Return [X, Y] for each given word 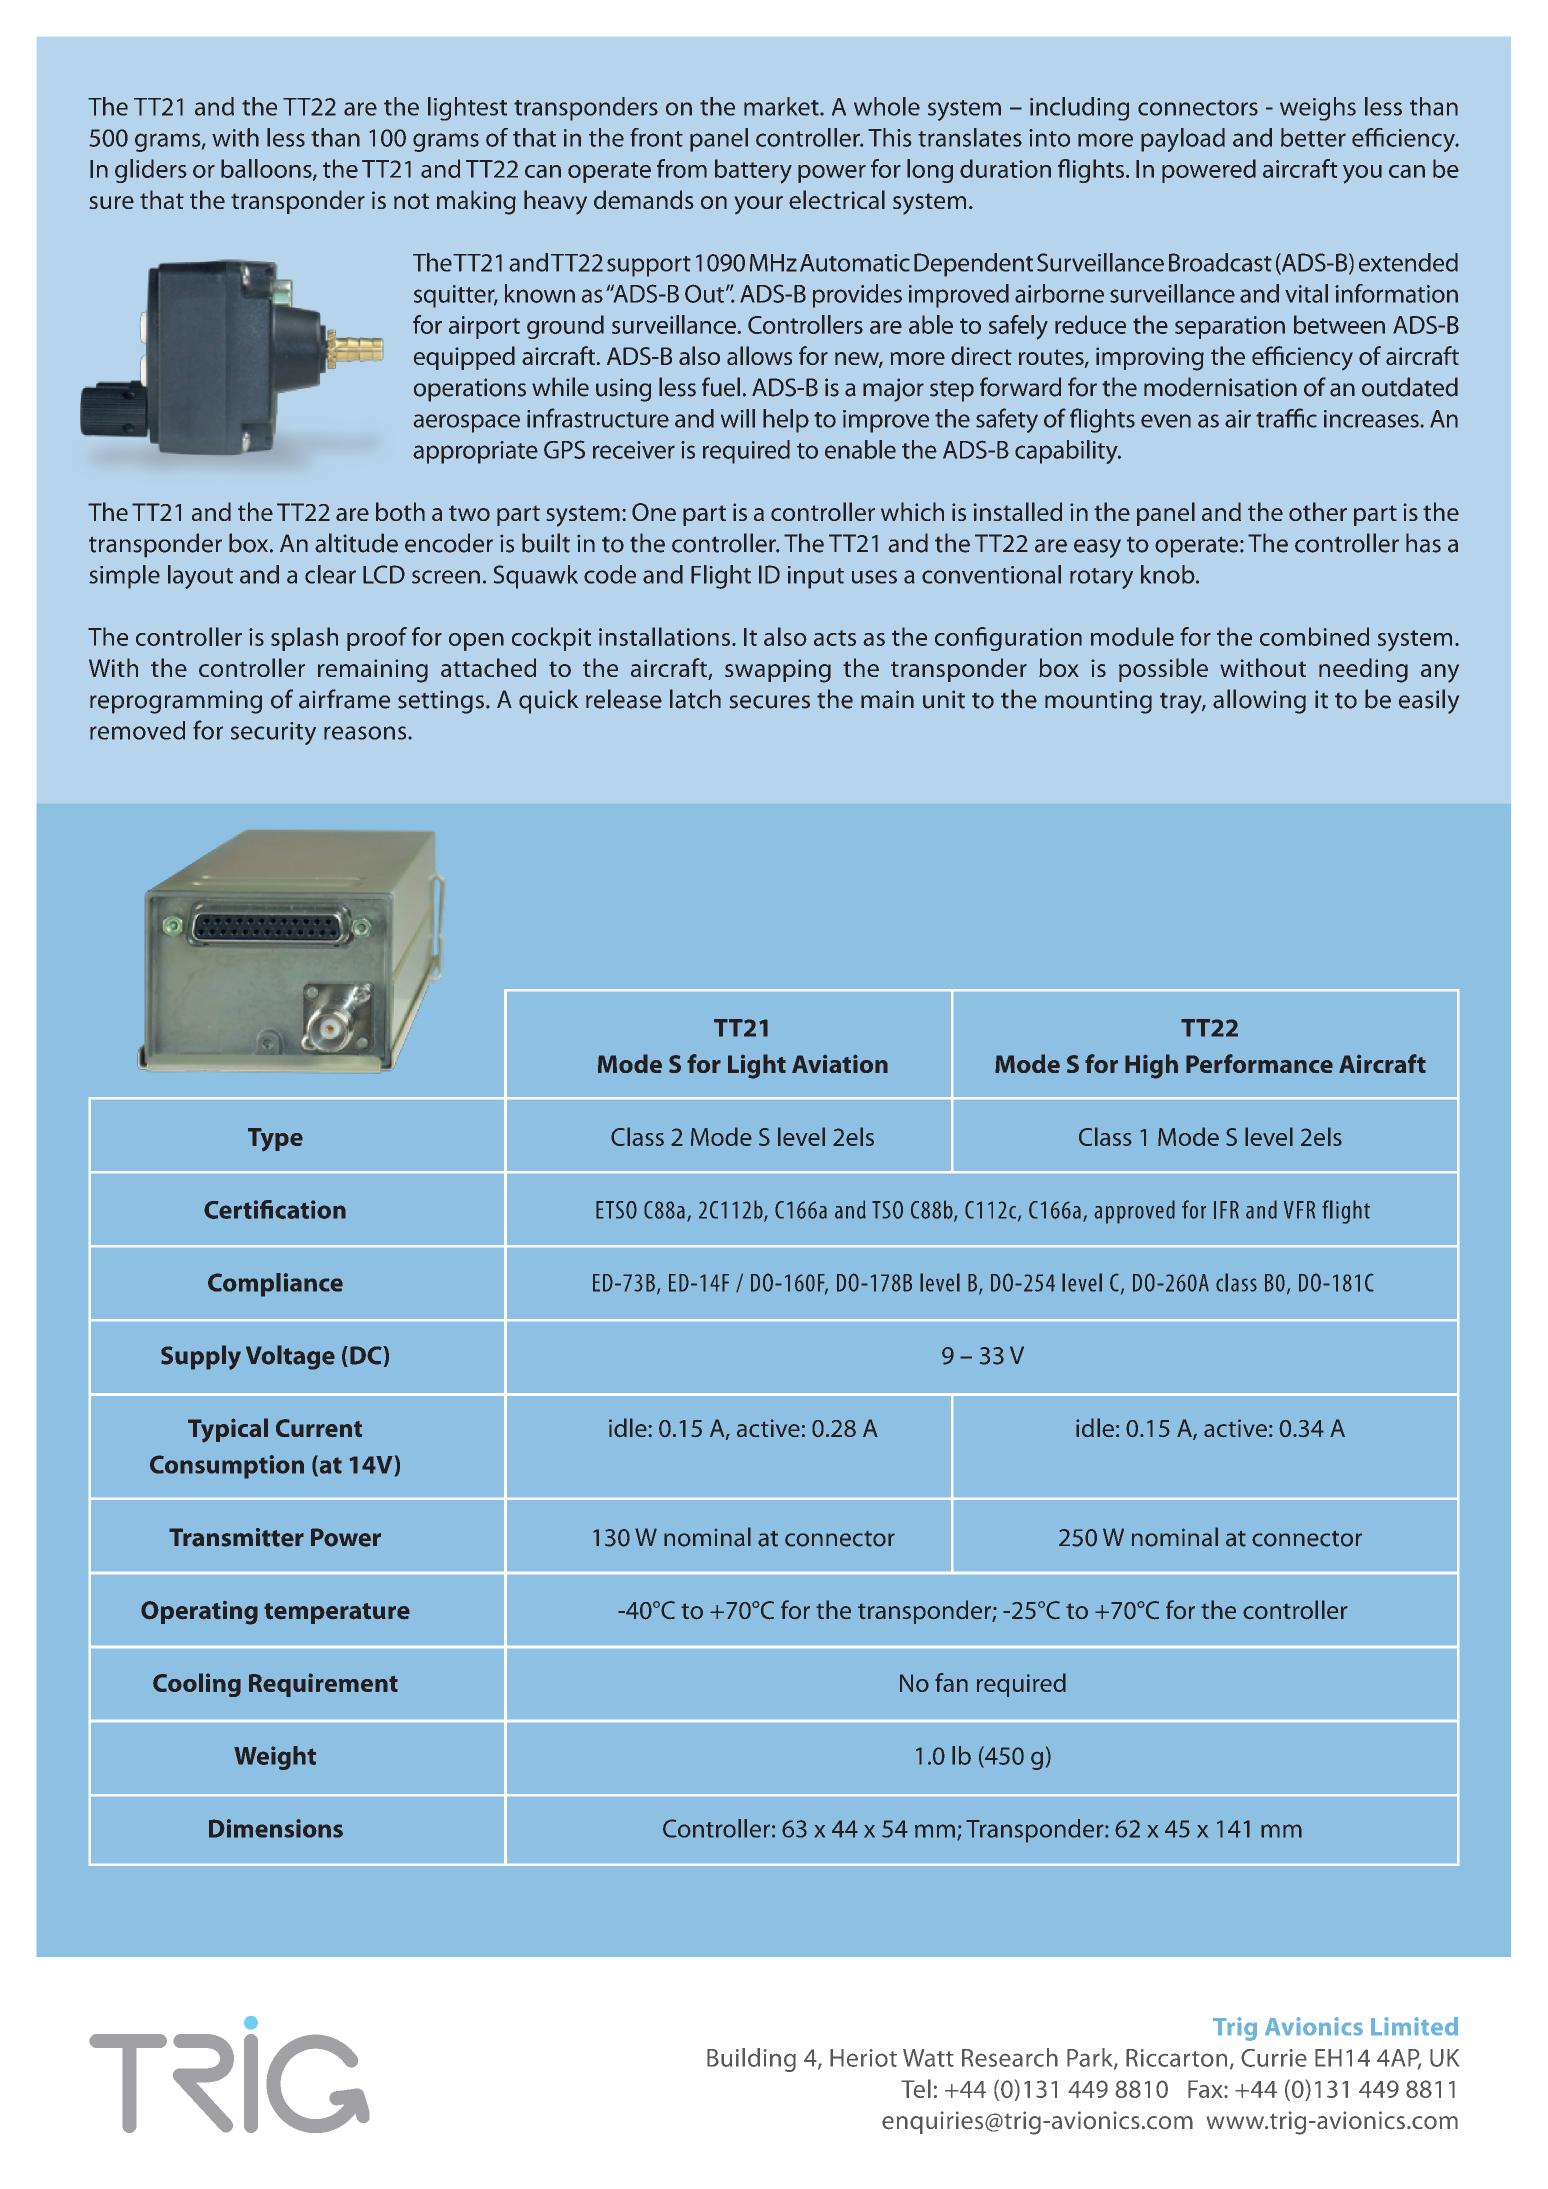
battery [753, 171]
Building [751, 2060]
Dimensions [276, 1828]
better [1313, 137]
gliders [151, 171]
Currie [1274, 2058]
